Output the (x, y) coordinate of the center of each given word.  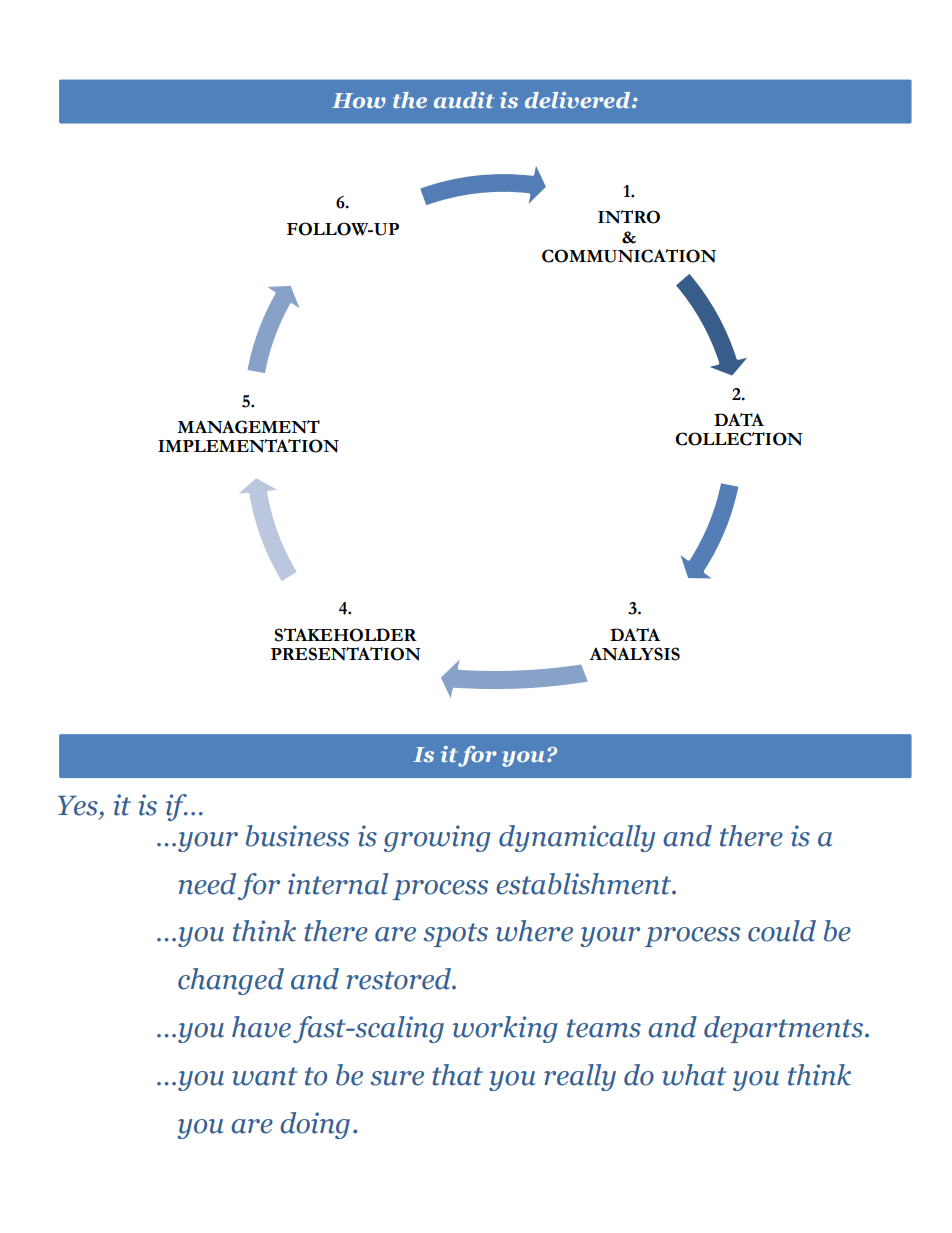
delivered (579, 100)
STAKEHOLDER (346, 635)
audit (464, 100)
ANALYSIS (634, 654)
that (457, 1075)
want (265, 1076)
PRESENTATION (346, 654)
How (359, 100)
